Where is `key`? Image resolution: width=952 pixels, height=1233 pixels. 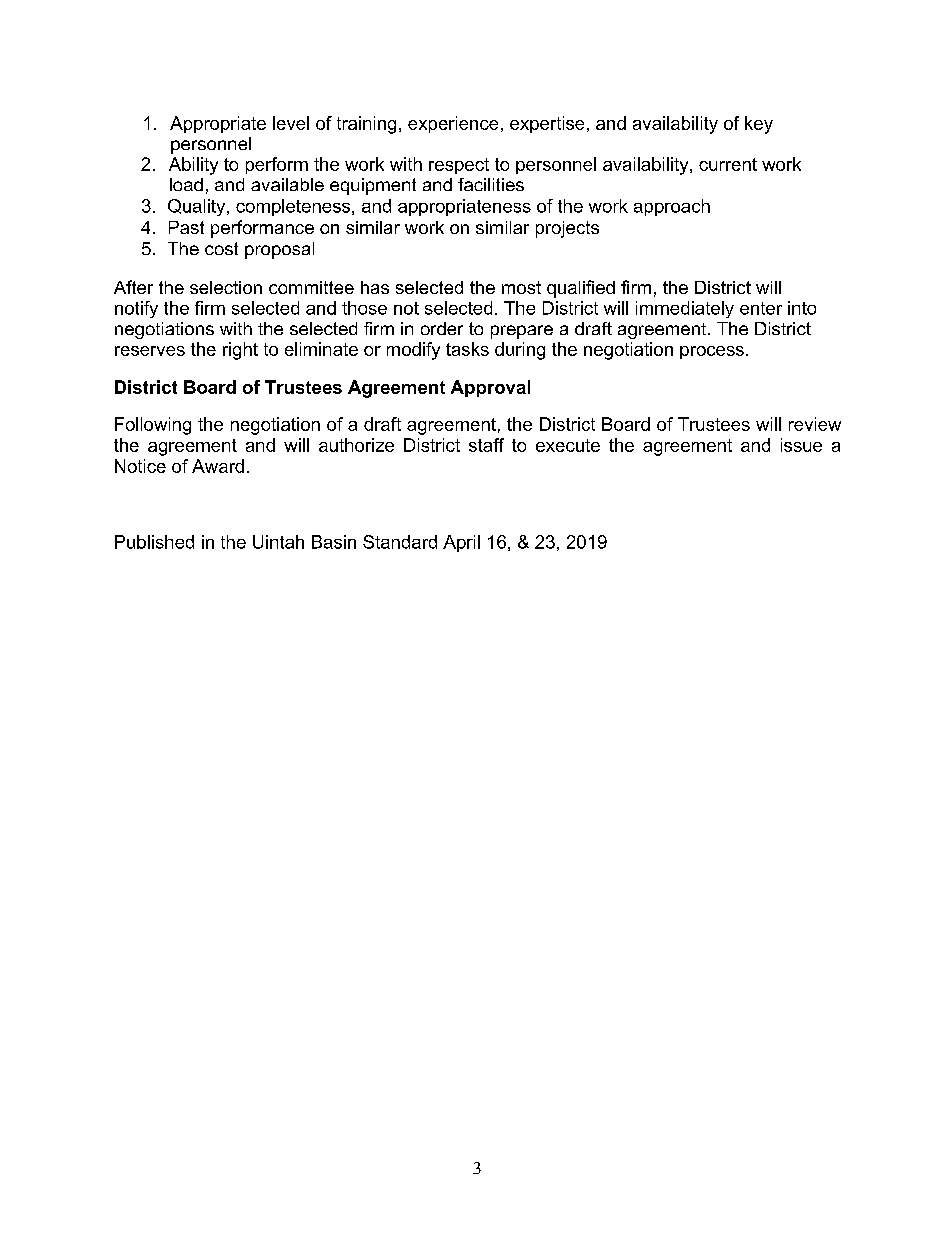 key is located at coordinates (759, 125).
